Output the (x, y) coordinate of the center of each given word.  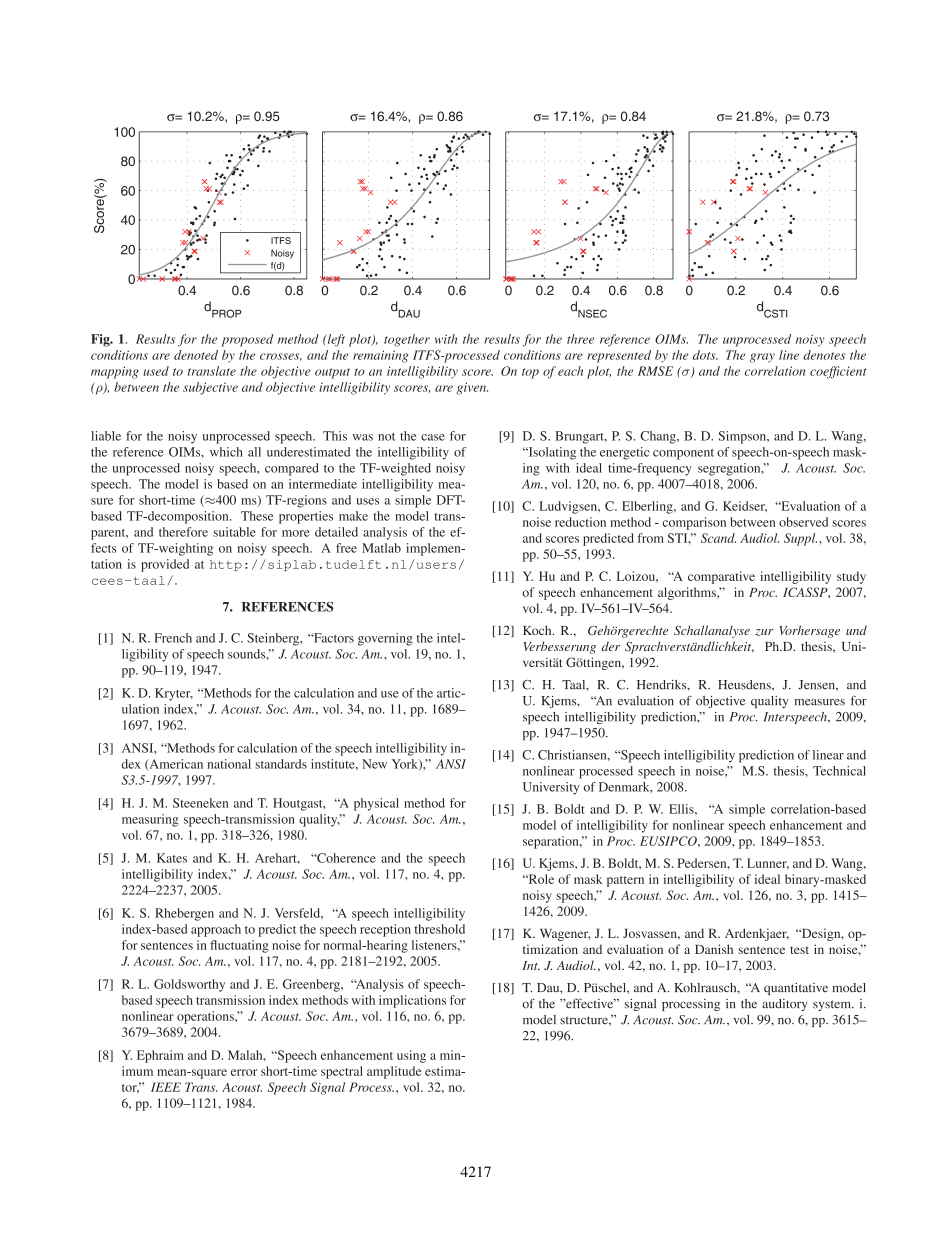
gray (762, 358)
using (411, 1056)
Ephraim (160, 1056)
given (472, 388)
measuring (150, 820)
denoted (196, 355)
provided (165, 565)
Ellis (682, 809)
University (551, 788)
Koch (538, 630)
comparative (721, 577)
